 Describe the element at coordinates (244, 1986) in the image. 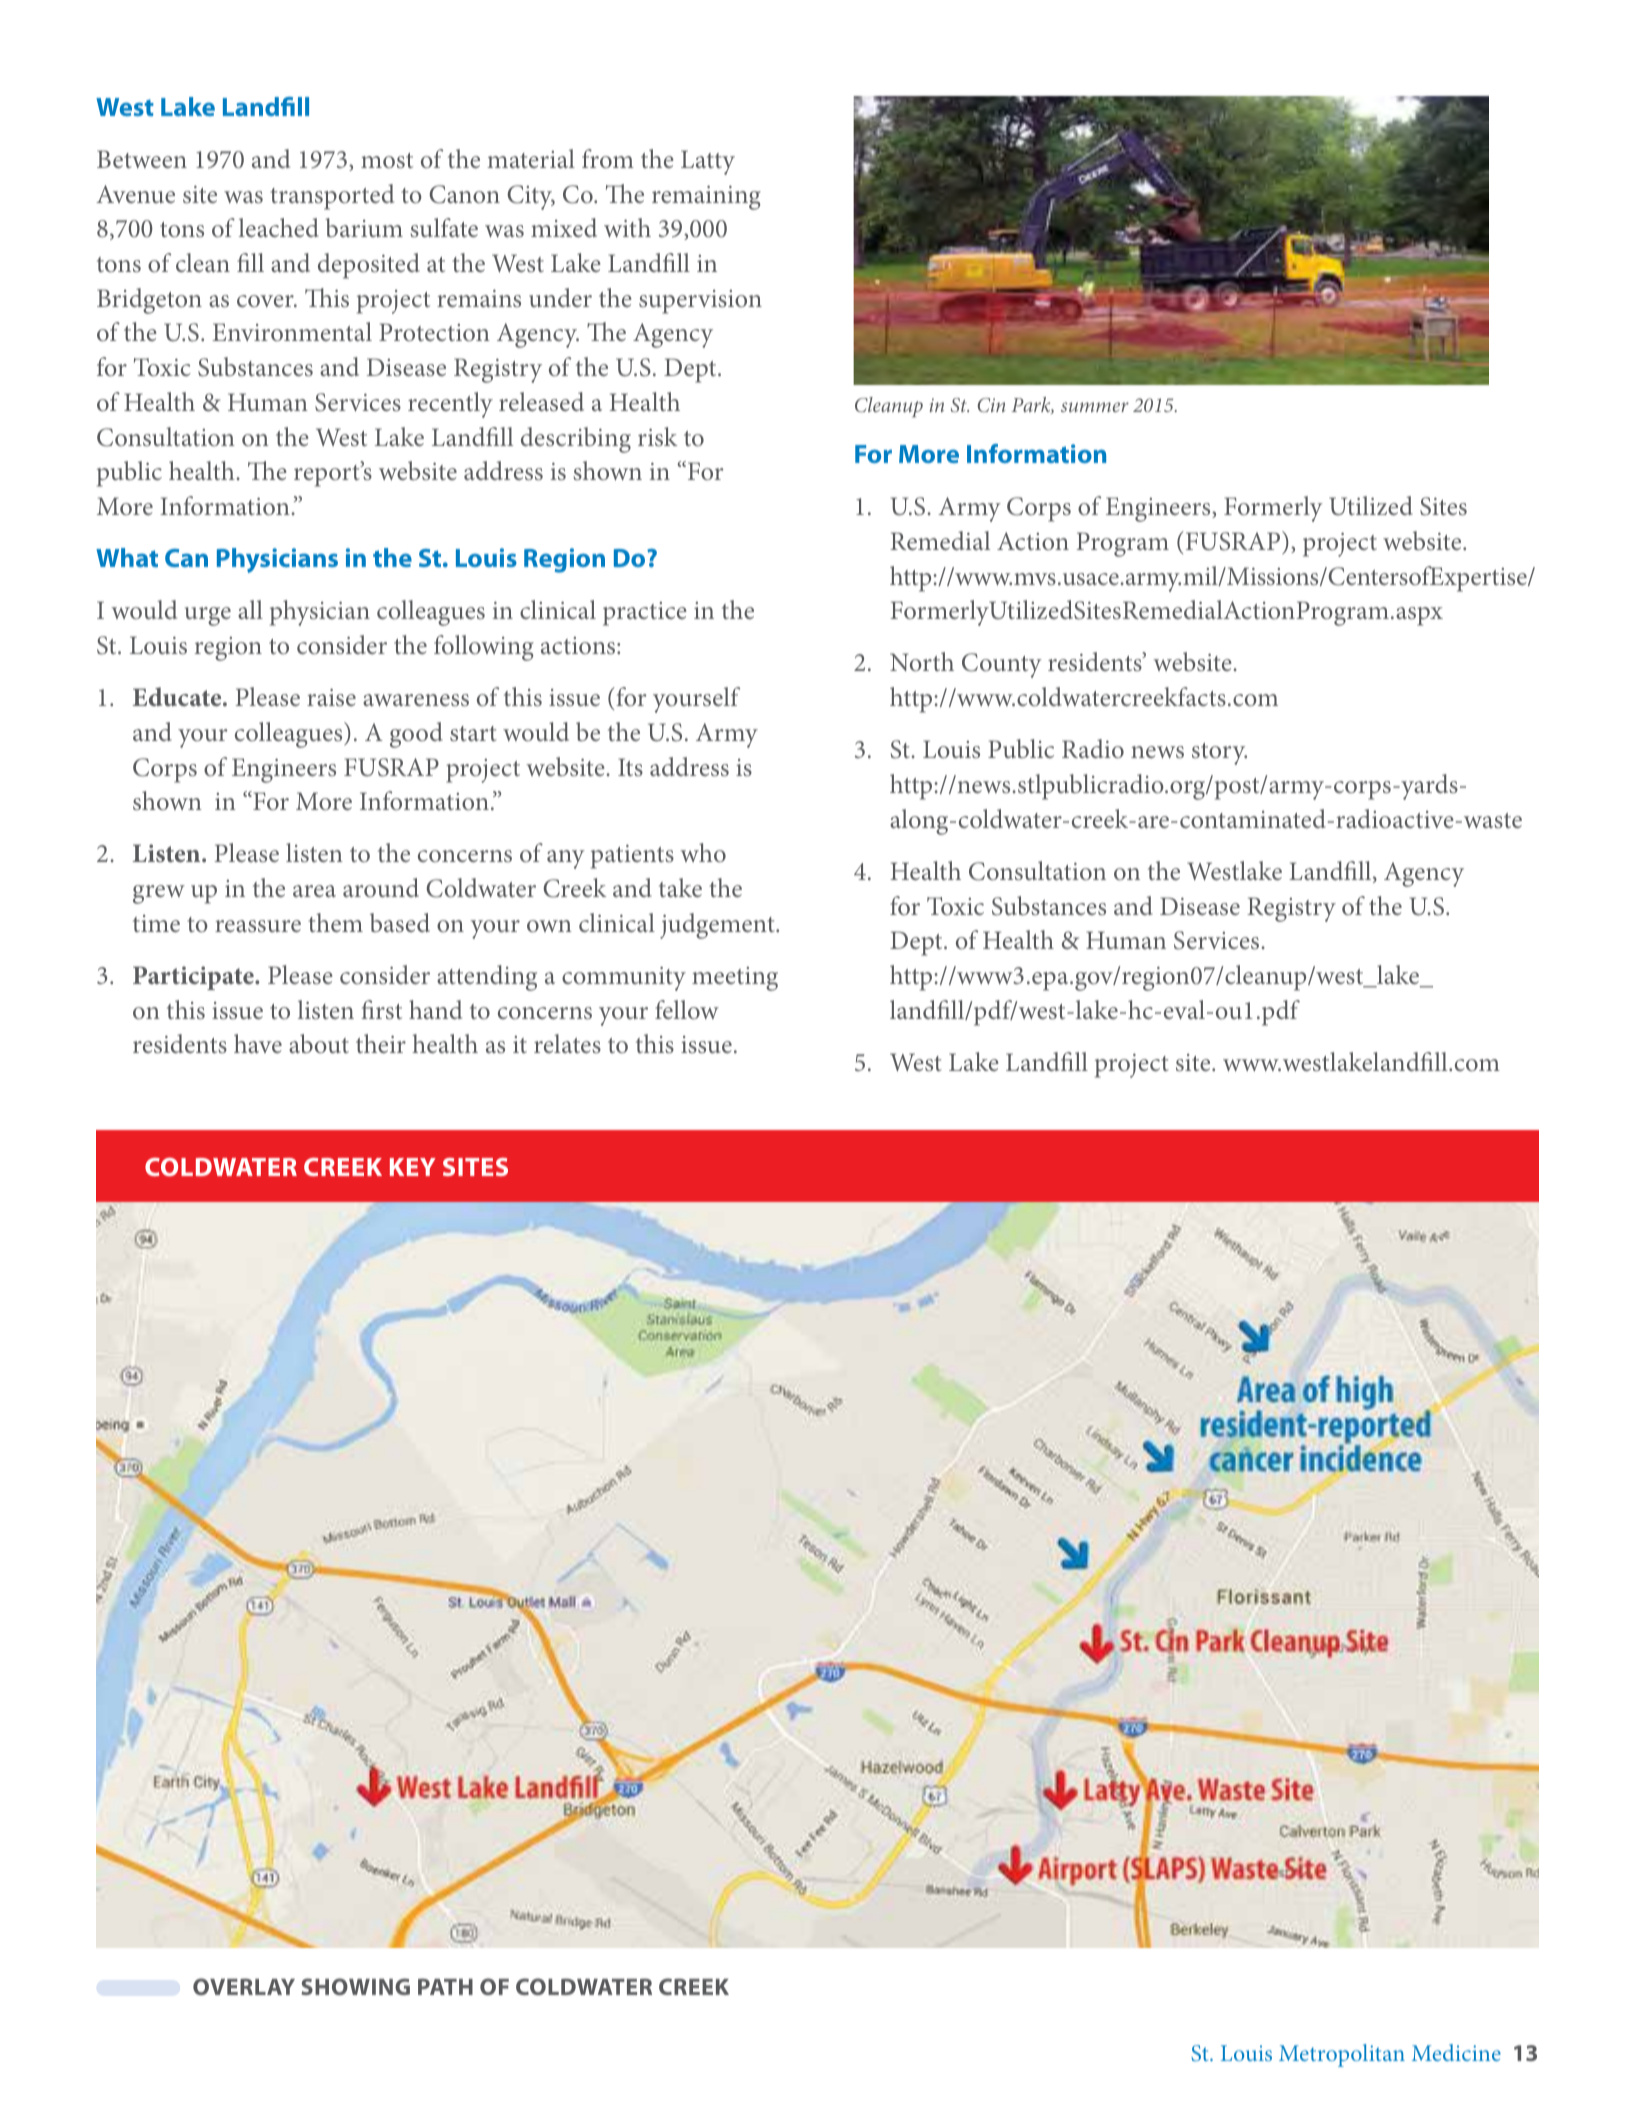

I see `OVERLAY` at that location.
